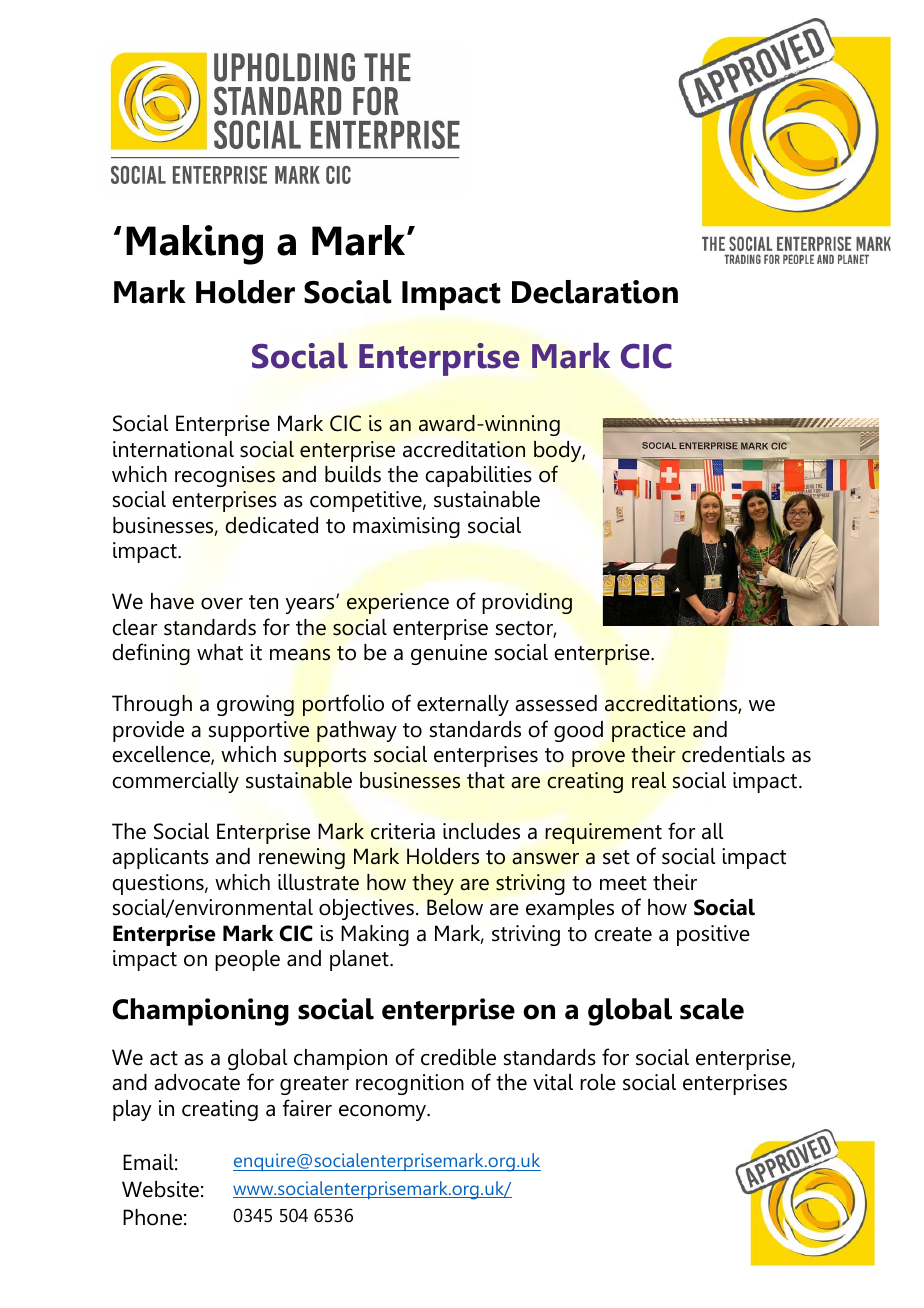 The height and width of the image is (1308, 924). What do you see at coordinates (623, 934) in the image?
I see `create` at bounding box center [623, 934].
